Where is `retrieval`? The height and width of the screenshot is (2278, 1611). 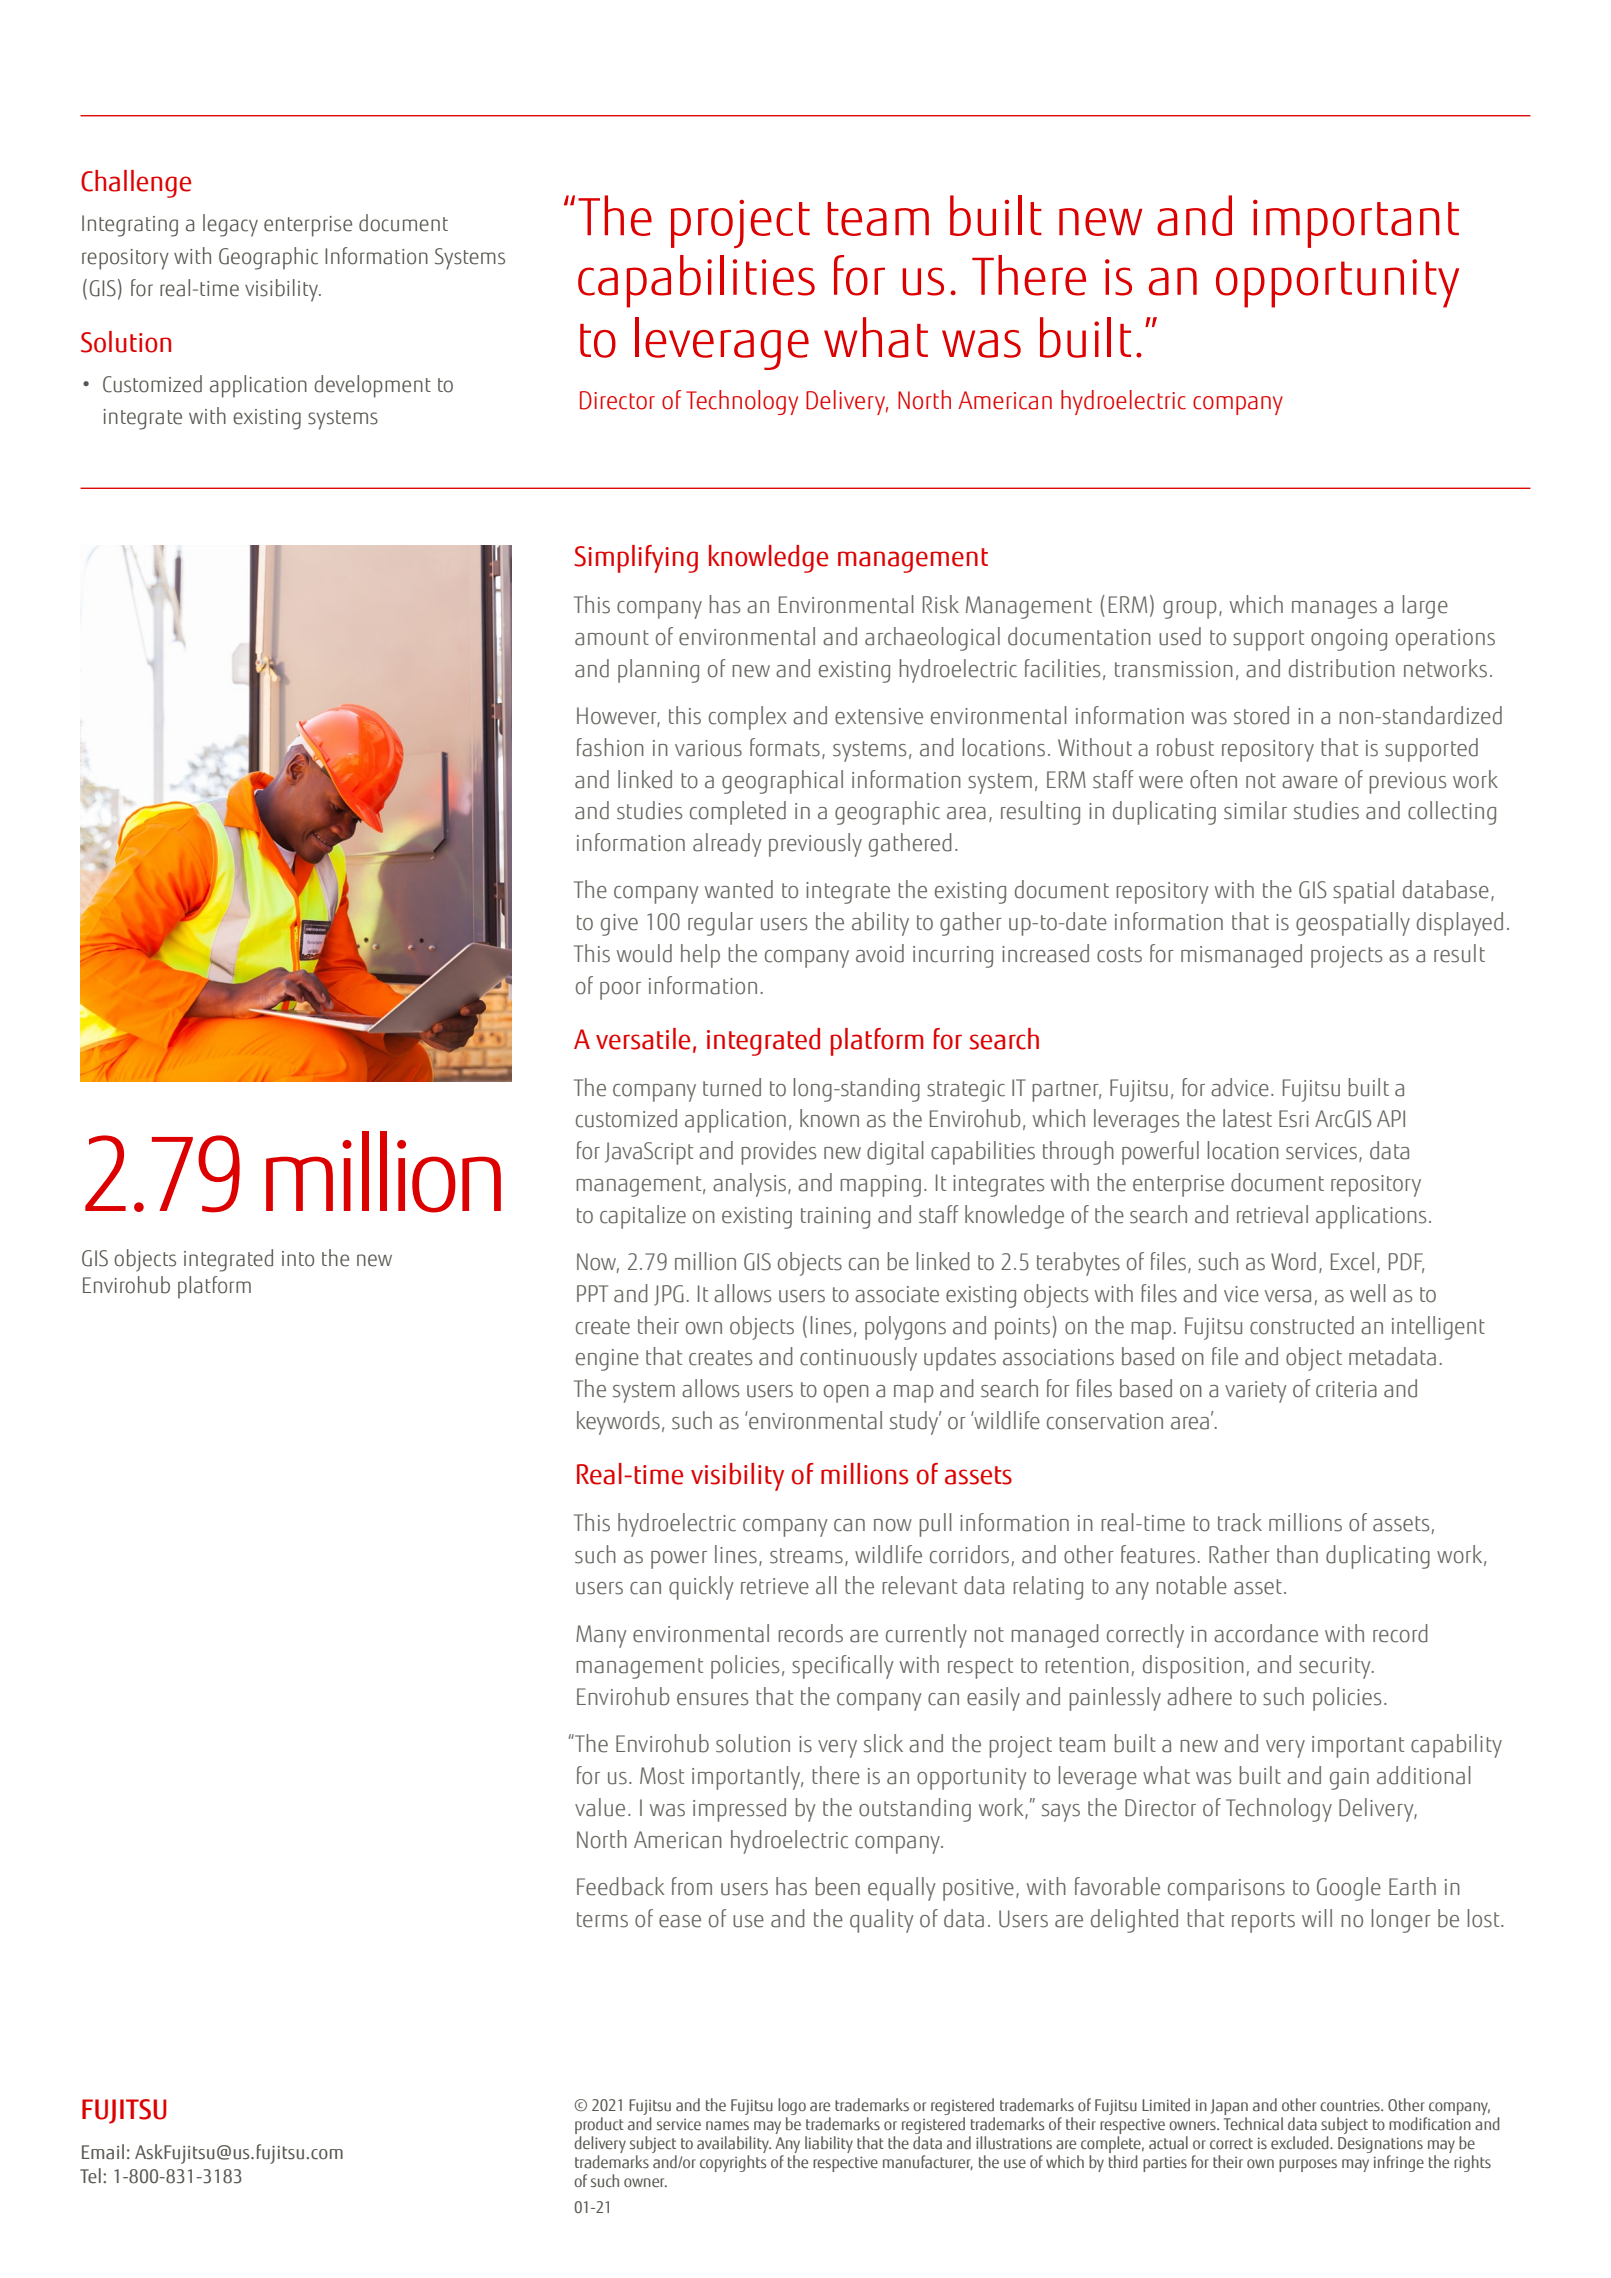
retrieval is located at coordinates (1272, 1214).
